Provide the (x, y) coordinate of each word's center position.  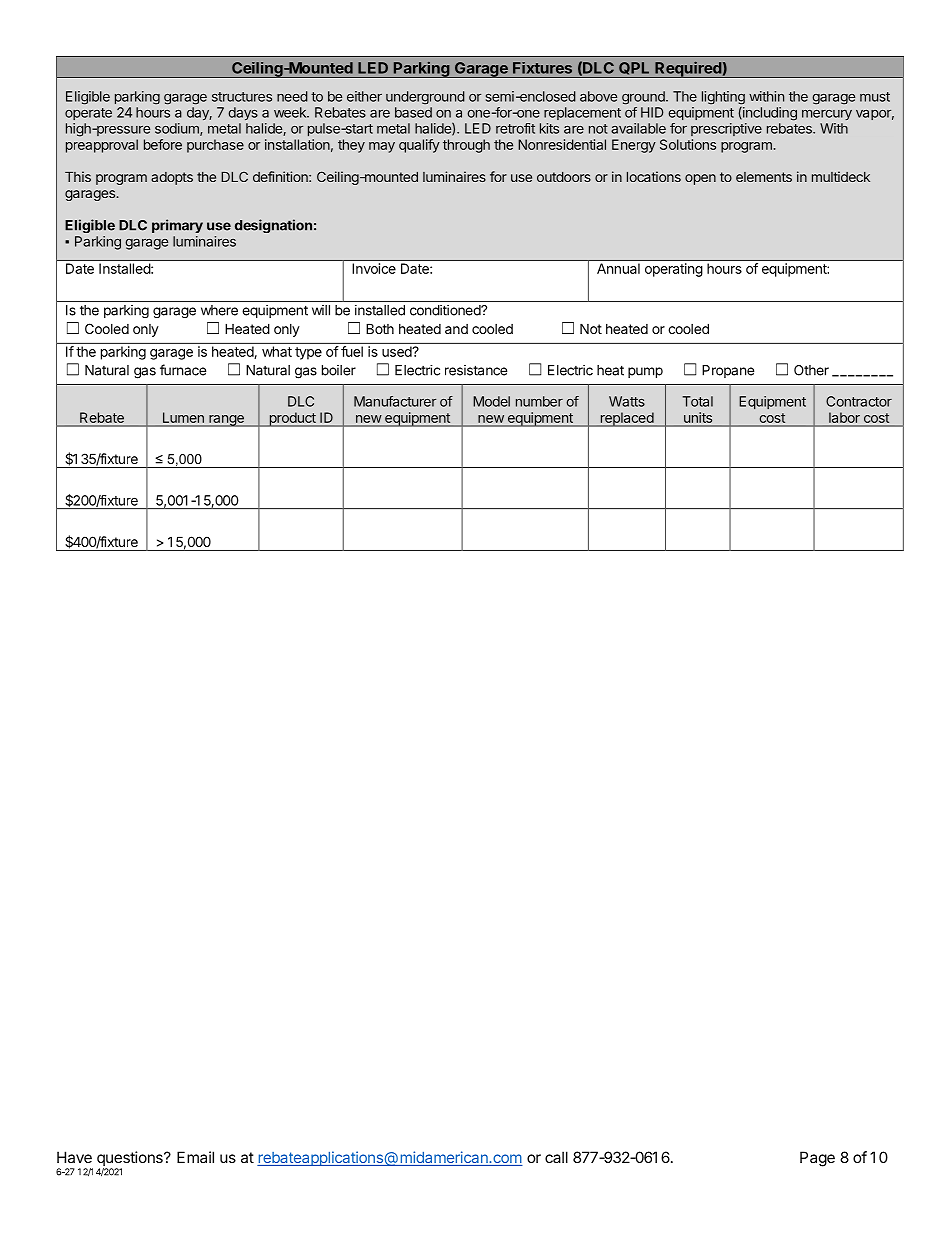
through (466, 146)
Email (195, 1157)
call (556, 1157)
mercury (827, 114)
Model (491, 401)
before (163, 144)
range (226, 421)
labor (844, 418)
